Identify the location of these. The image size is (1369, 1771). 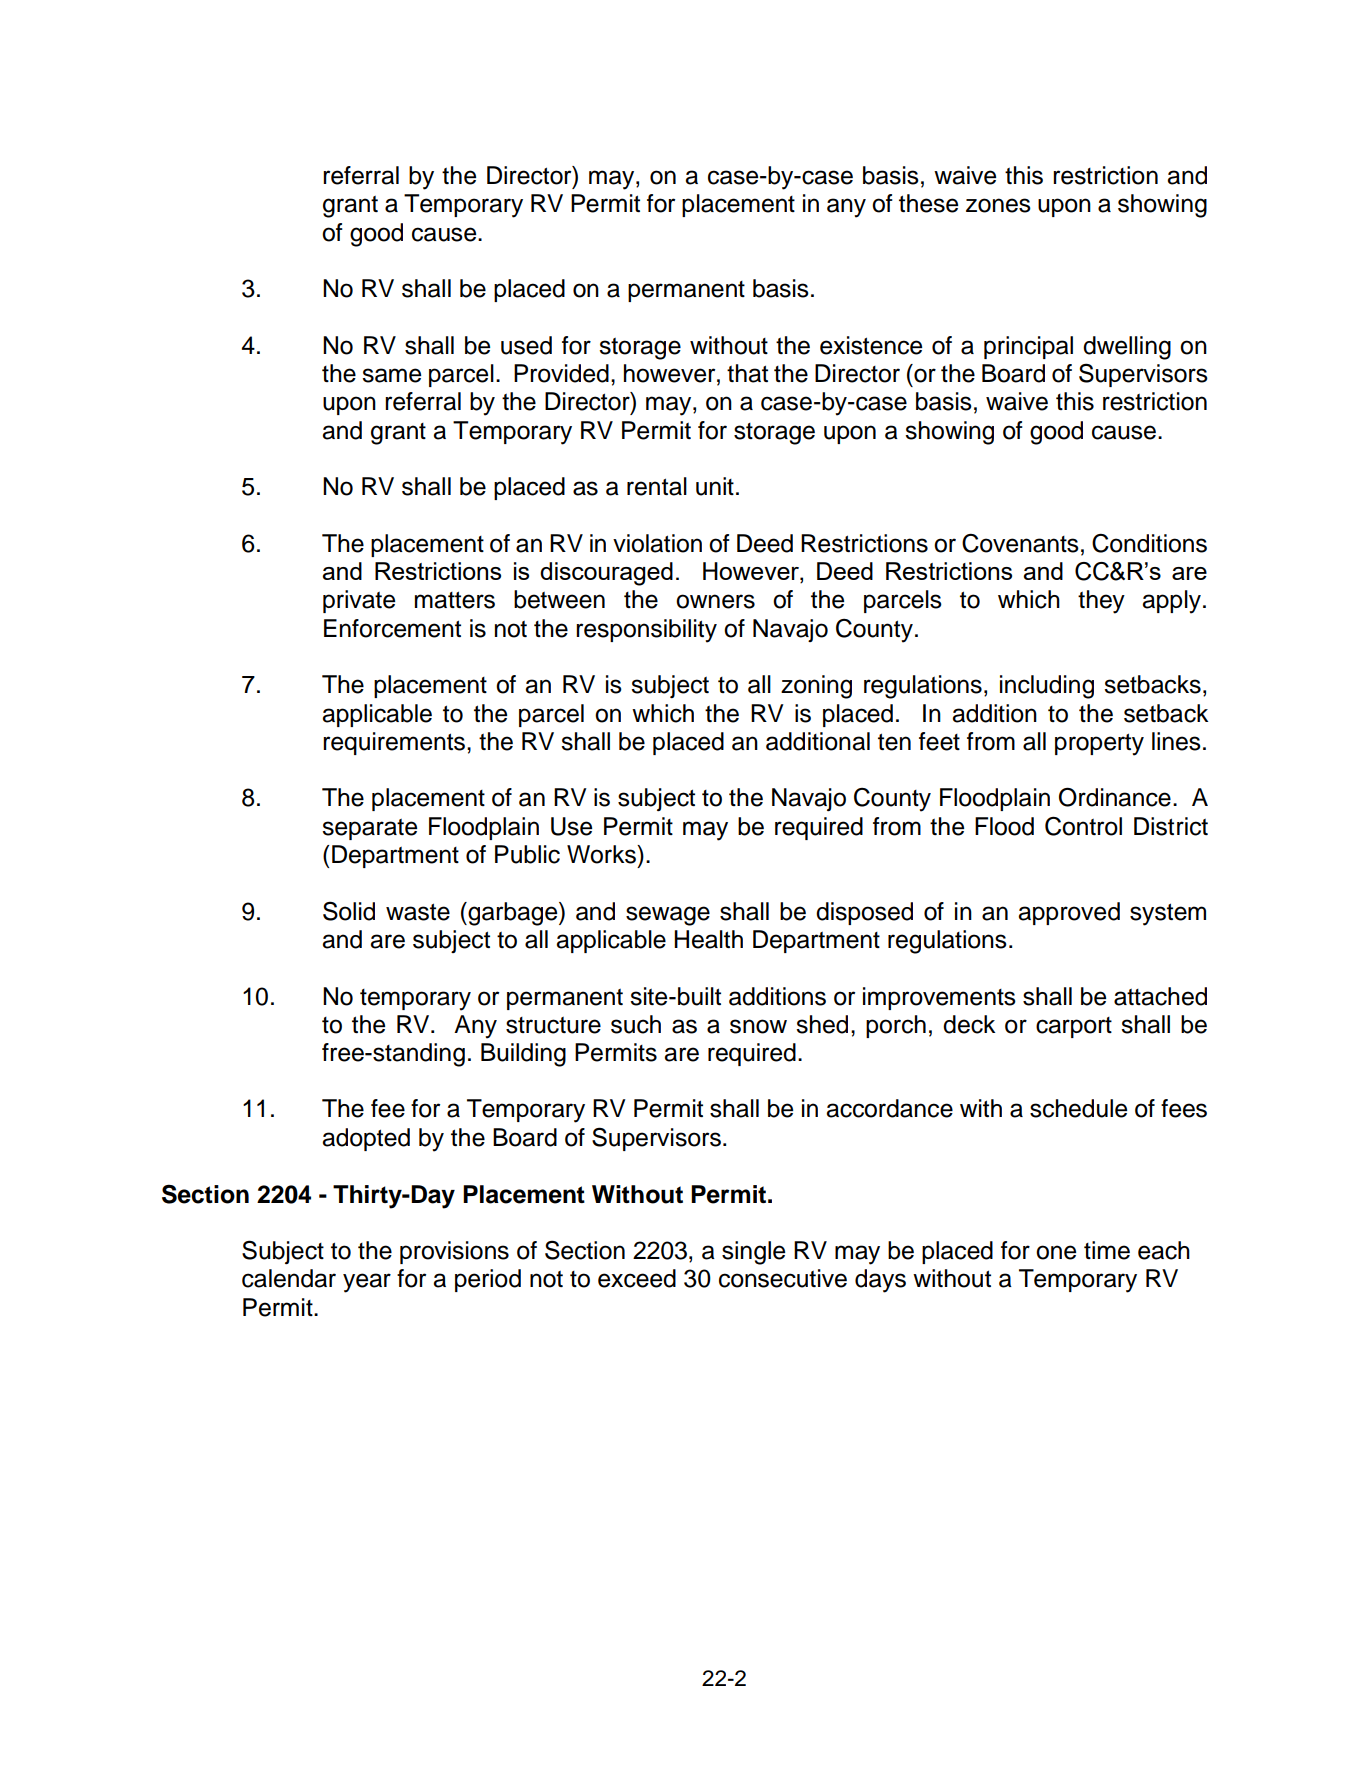
(928, 203).
